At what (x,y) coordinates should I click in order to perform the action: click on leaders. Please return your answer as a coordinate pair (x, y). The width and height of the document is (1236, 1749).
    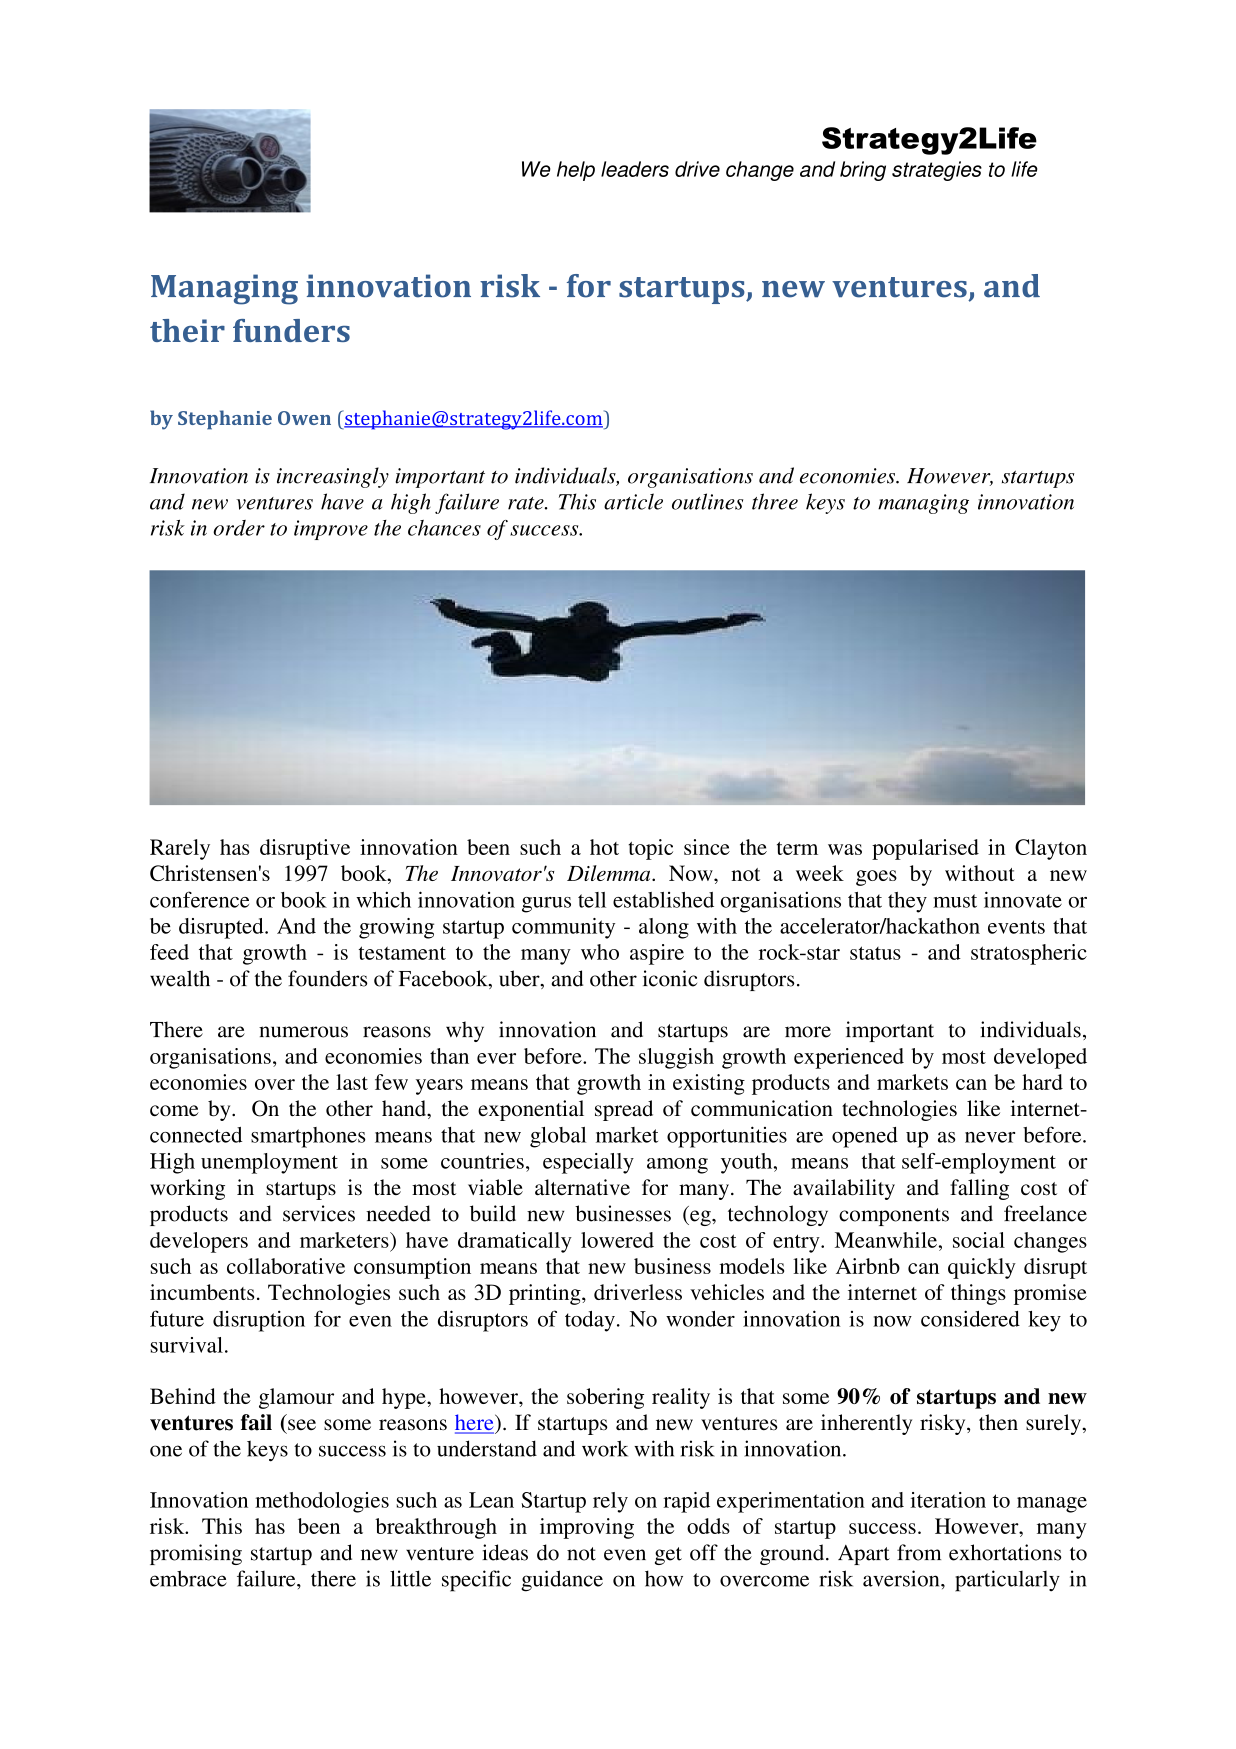
    Looking at the image, I should click on (635, 169).
